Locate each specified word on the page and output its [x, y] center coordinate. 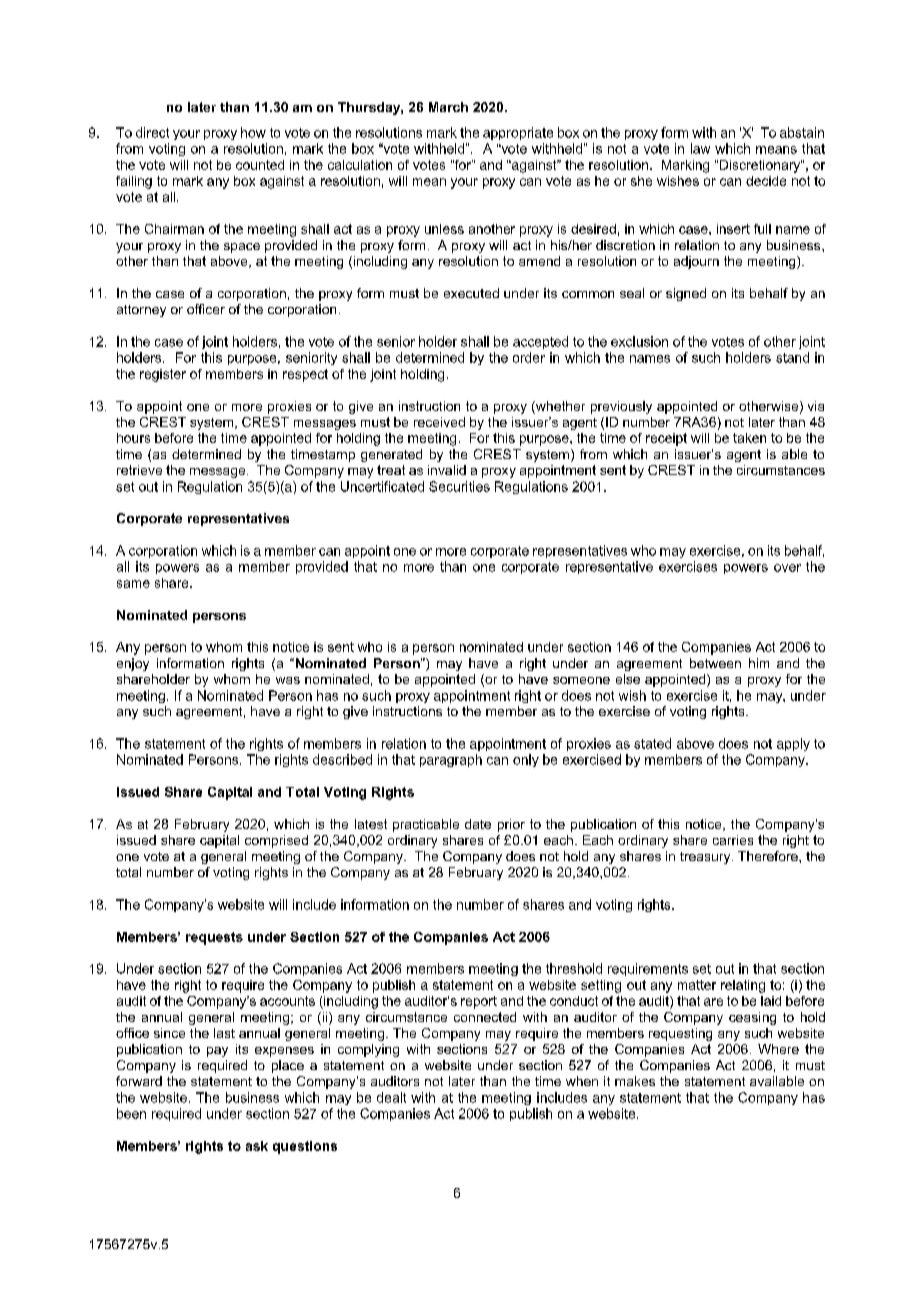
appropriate [518, 133]
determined [430, 357]
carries [733, 840]
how [253, 132]
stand [792, 357]
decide [766, 181]
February [476, 873]
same [133, 584]
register [163, 375]
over [787, 568]
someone [581, 680]
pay [217, 1052]
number [170, 872]
